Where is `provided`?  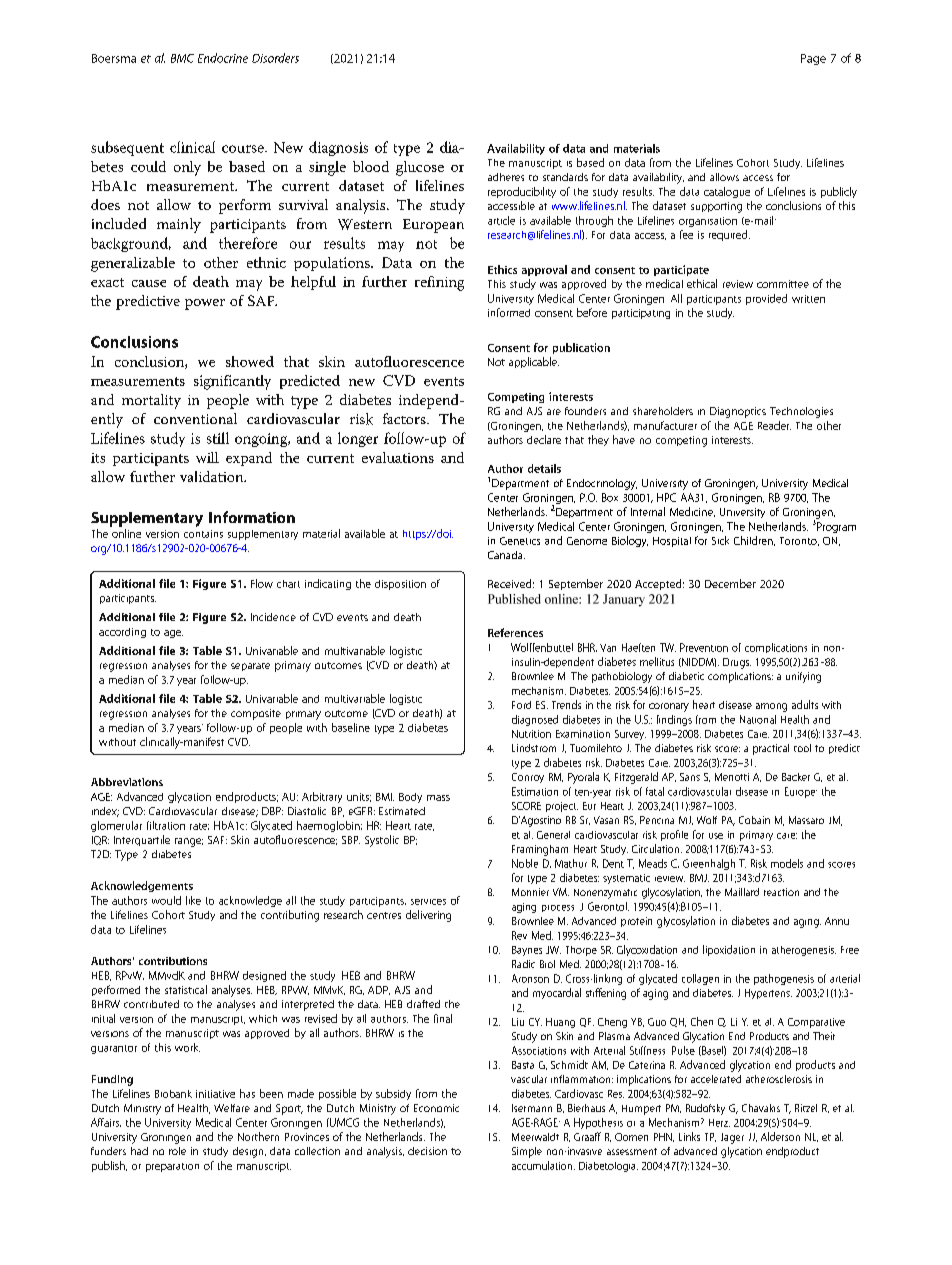 provided is located at coordinates (766, 299).
